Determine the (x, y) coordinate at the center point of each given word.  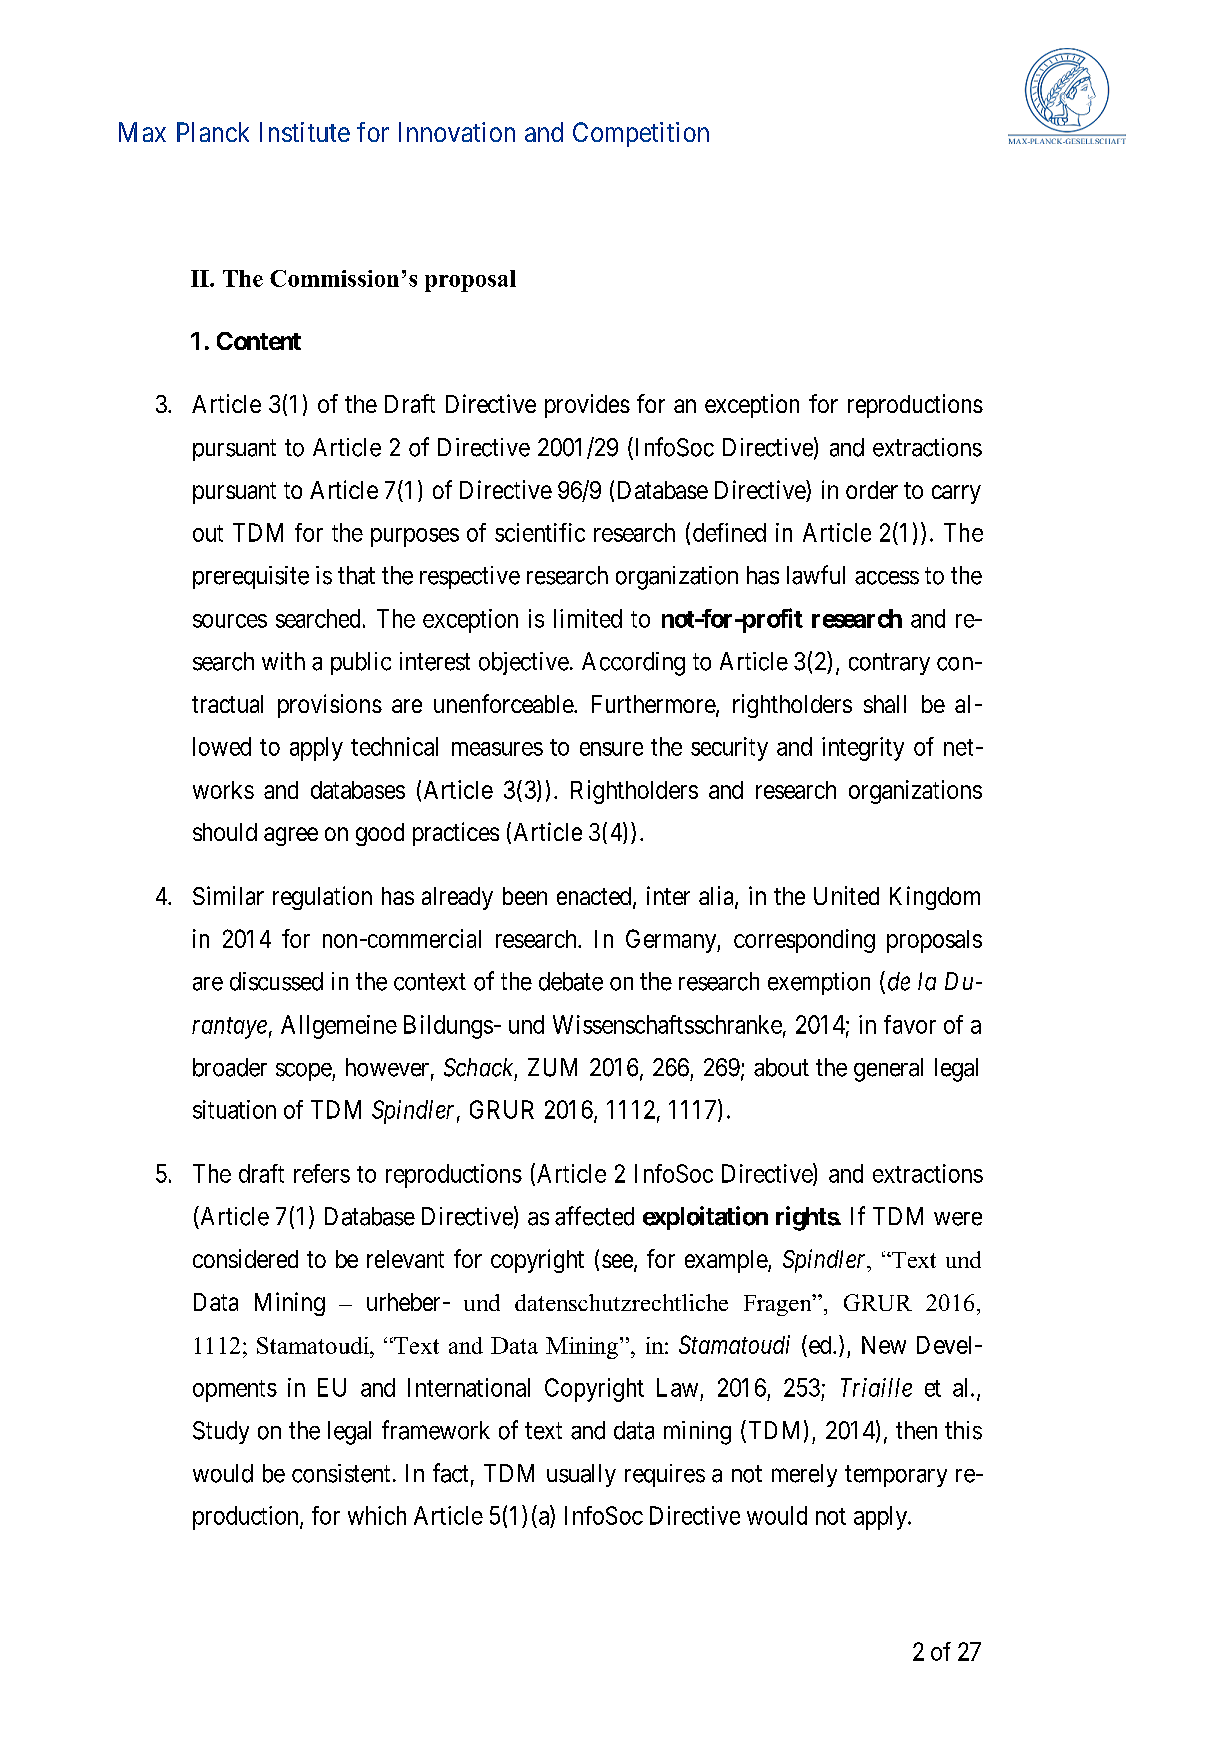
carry (956, 494)
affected (594, 1216)
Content (259, 341)
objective (524, 663)
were (958, 1219)
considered (245, 1258)
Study (221, 1432)
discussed (276, 981)
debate (571, 981)
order (872, 490)
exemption (819, 983)
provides (587, 406)
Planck (213, 132)
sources (230, 621)
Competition (641, 134)
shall (885, 704)
